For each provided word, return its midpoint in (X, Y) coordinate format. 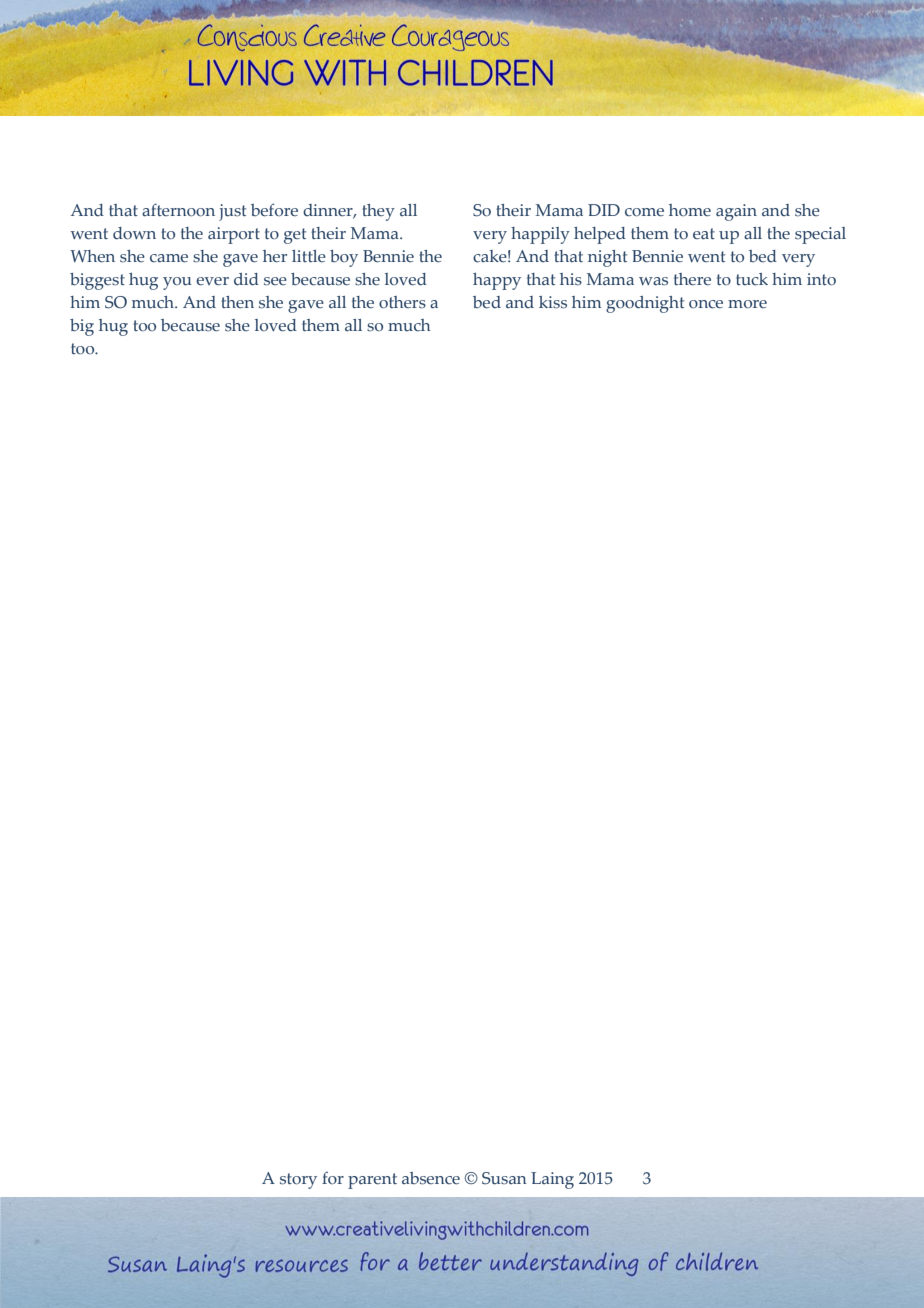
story (298, 1181)
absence (431, 1178)
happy (497, 281)
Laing (552, 1180)
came (169, 258)
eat (704, 234)
